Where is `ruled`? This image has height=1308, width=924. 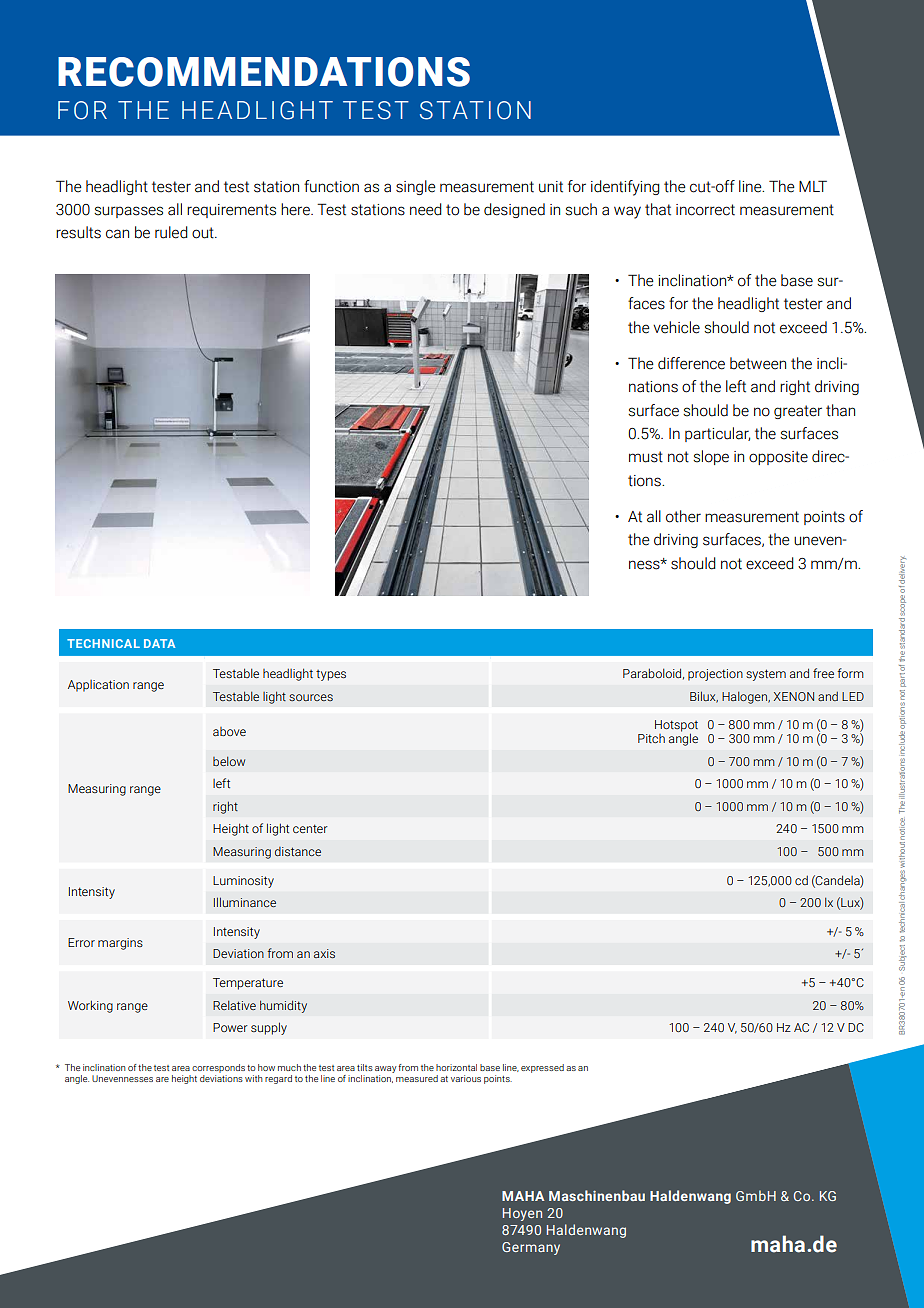 ruled is located at coordinates (171, 232).
